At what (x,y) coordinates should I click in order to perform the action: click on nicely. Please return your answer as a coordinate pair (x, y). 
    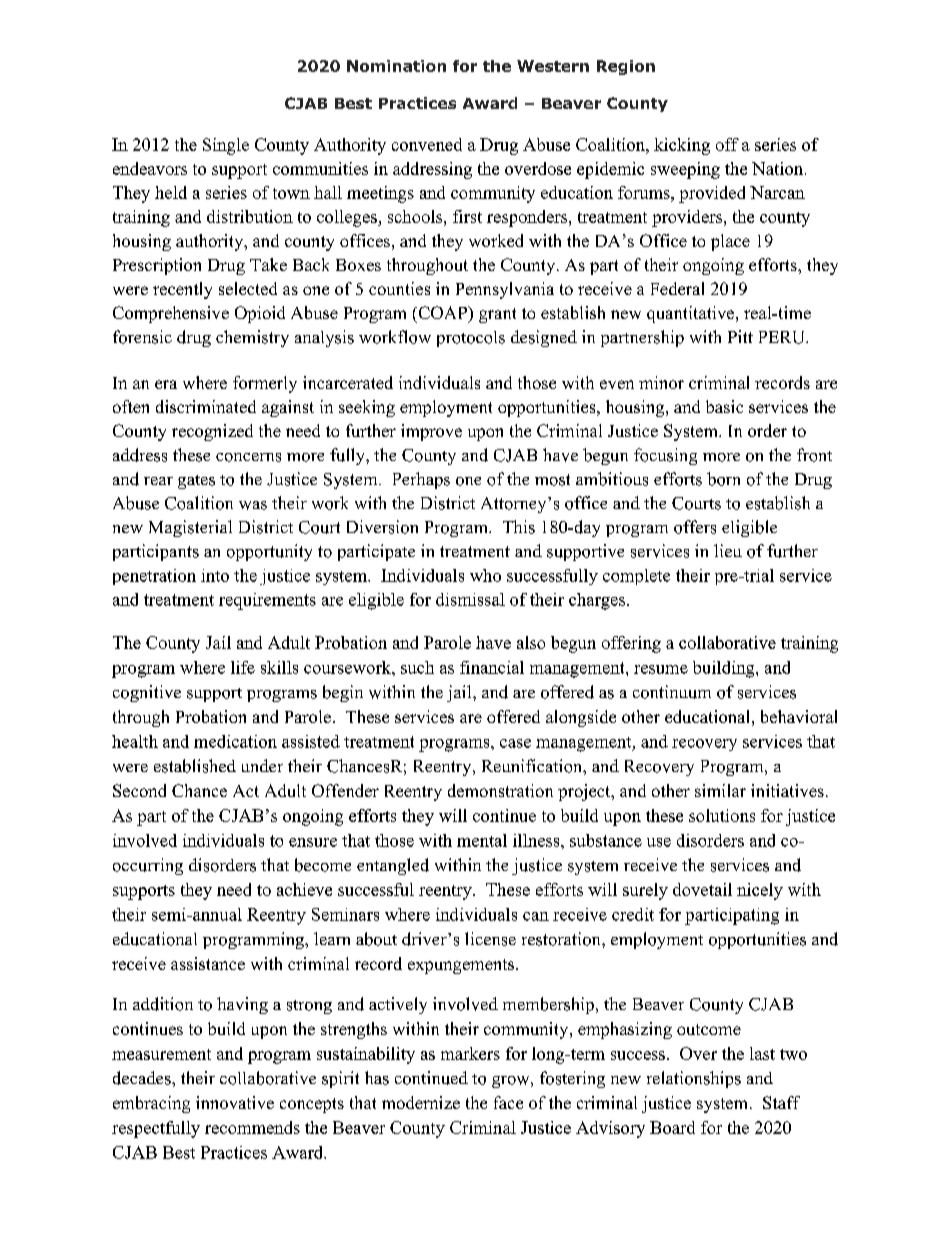
    Looking at the image, I should click on (760, 891).
